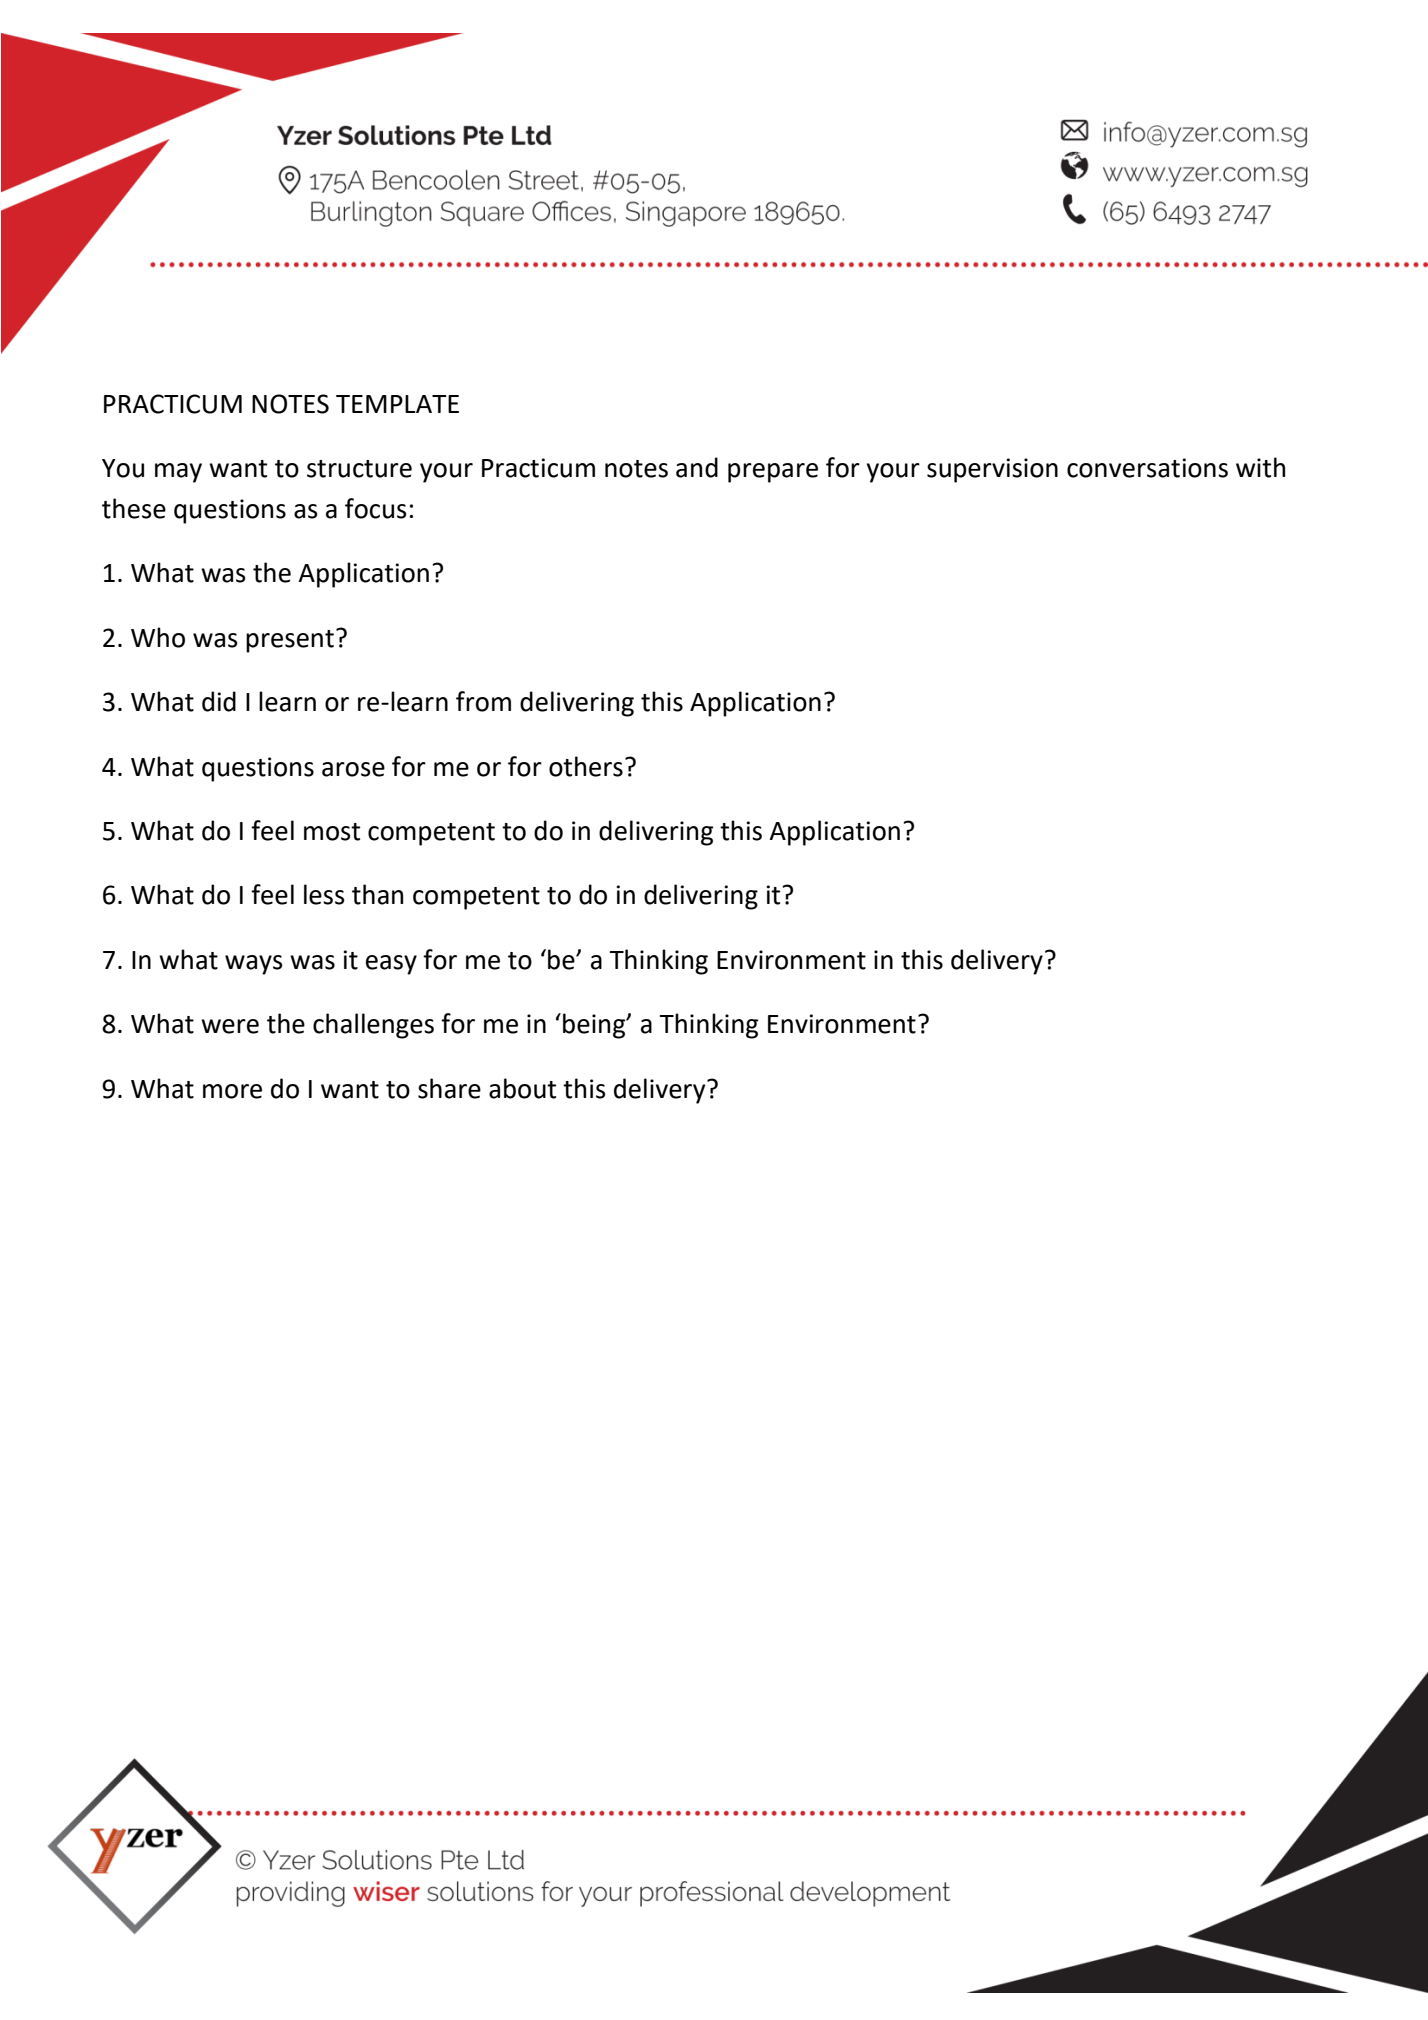 This image has height=2020, width=1428. I want to click on supervision, so click(992, 470).
